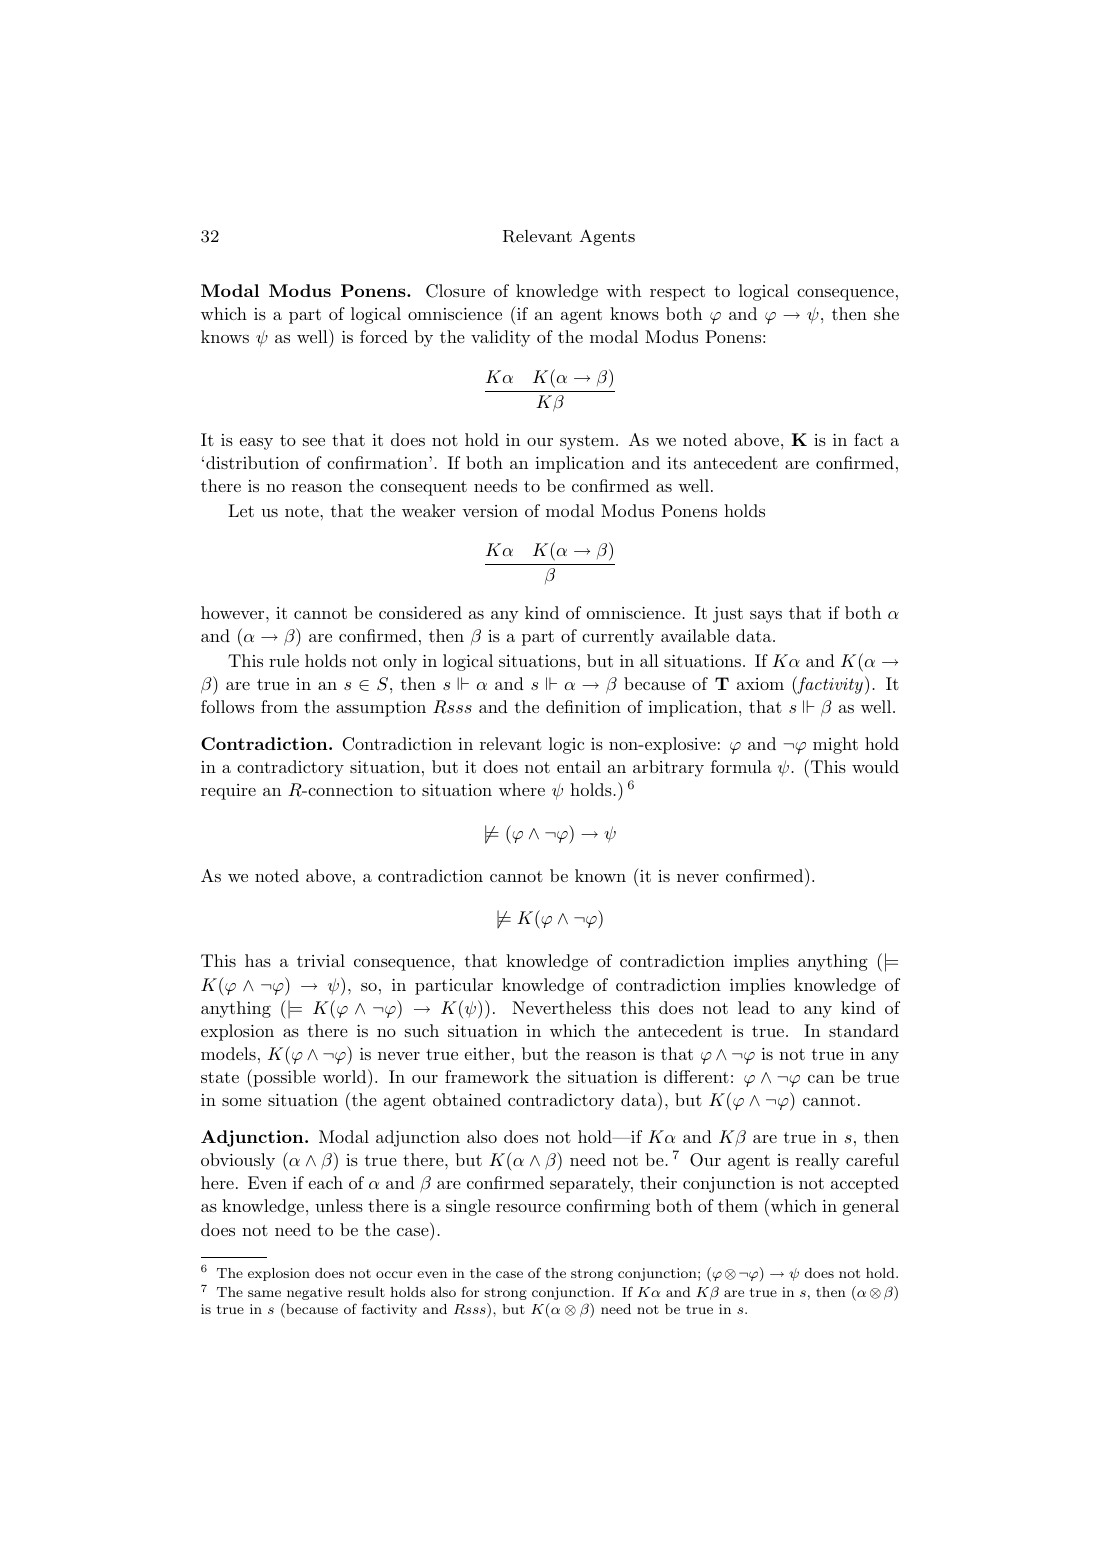 The height and width of the image is (1549, 1095). I want to click on negative, so click(314, 1293).
